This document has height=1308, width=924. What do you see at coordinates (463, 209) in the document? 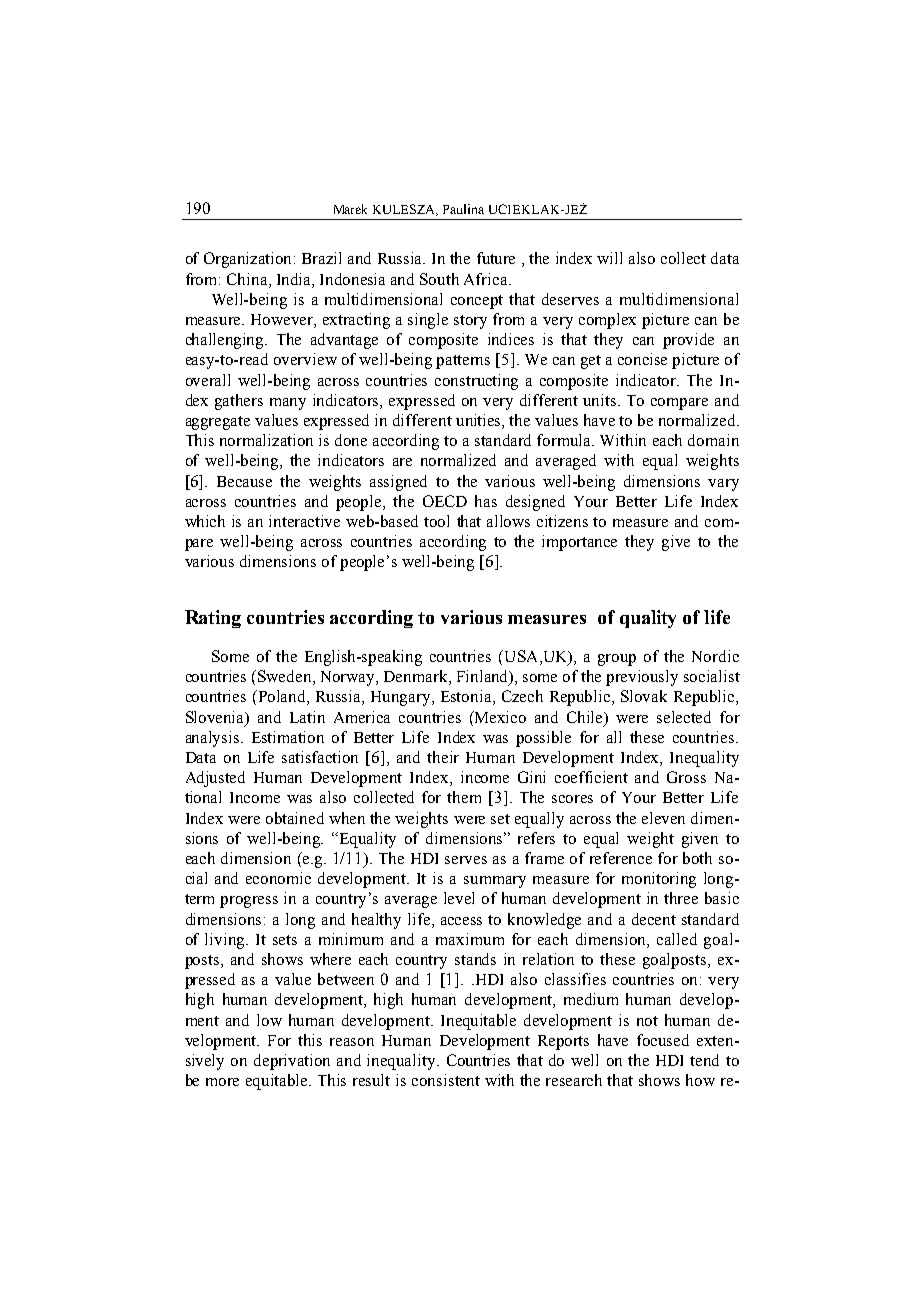
I see `Paulina` at bounding box center [463, 209].
